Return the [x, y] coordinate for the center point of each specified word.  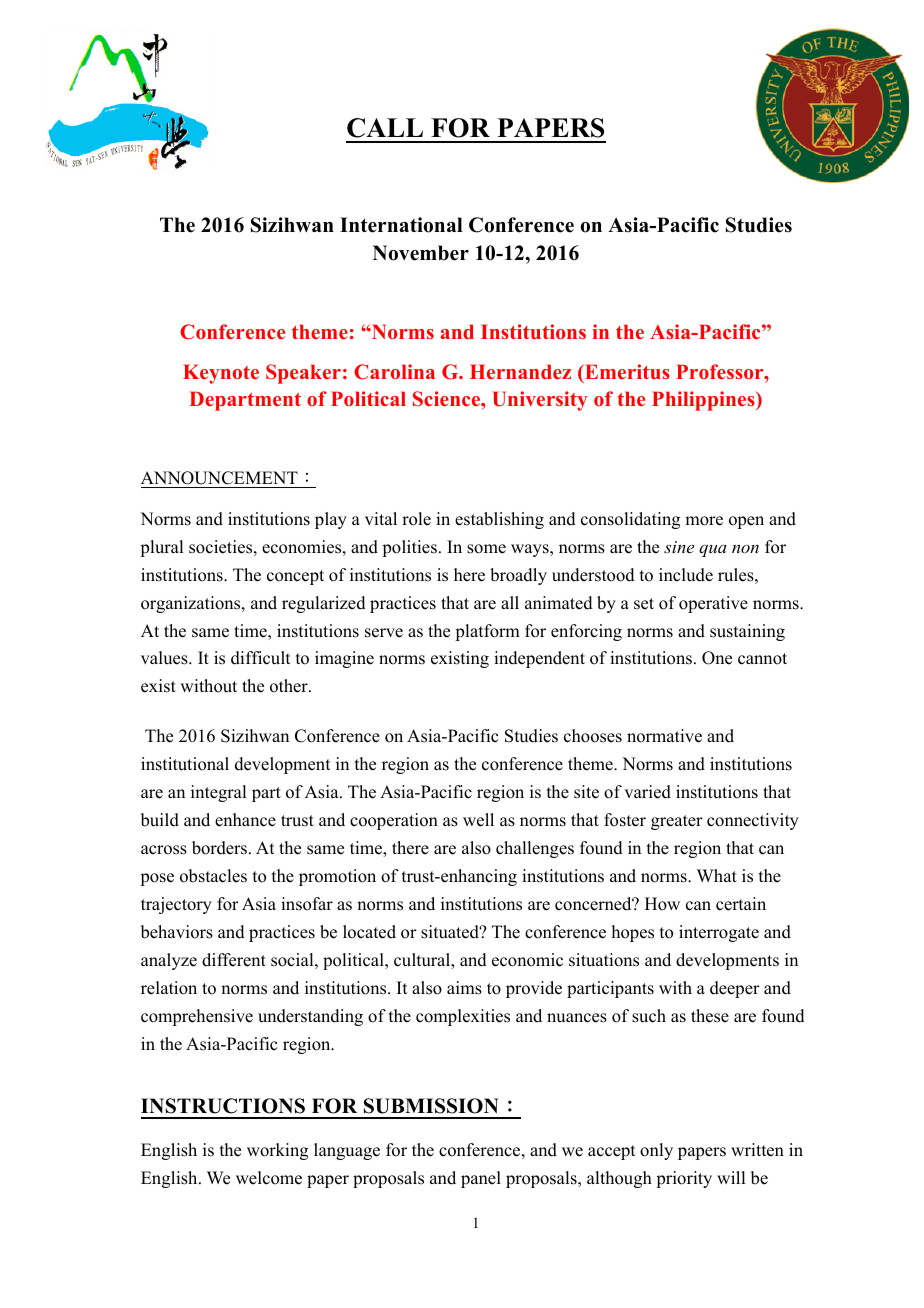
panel [481, 1179]
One [717, 658]
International [401, 225]
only [656, 1151]
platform [487, 632]
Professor [721, 371]
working [277, 1151]
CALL [385, 128]
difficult [260, 658]
